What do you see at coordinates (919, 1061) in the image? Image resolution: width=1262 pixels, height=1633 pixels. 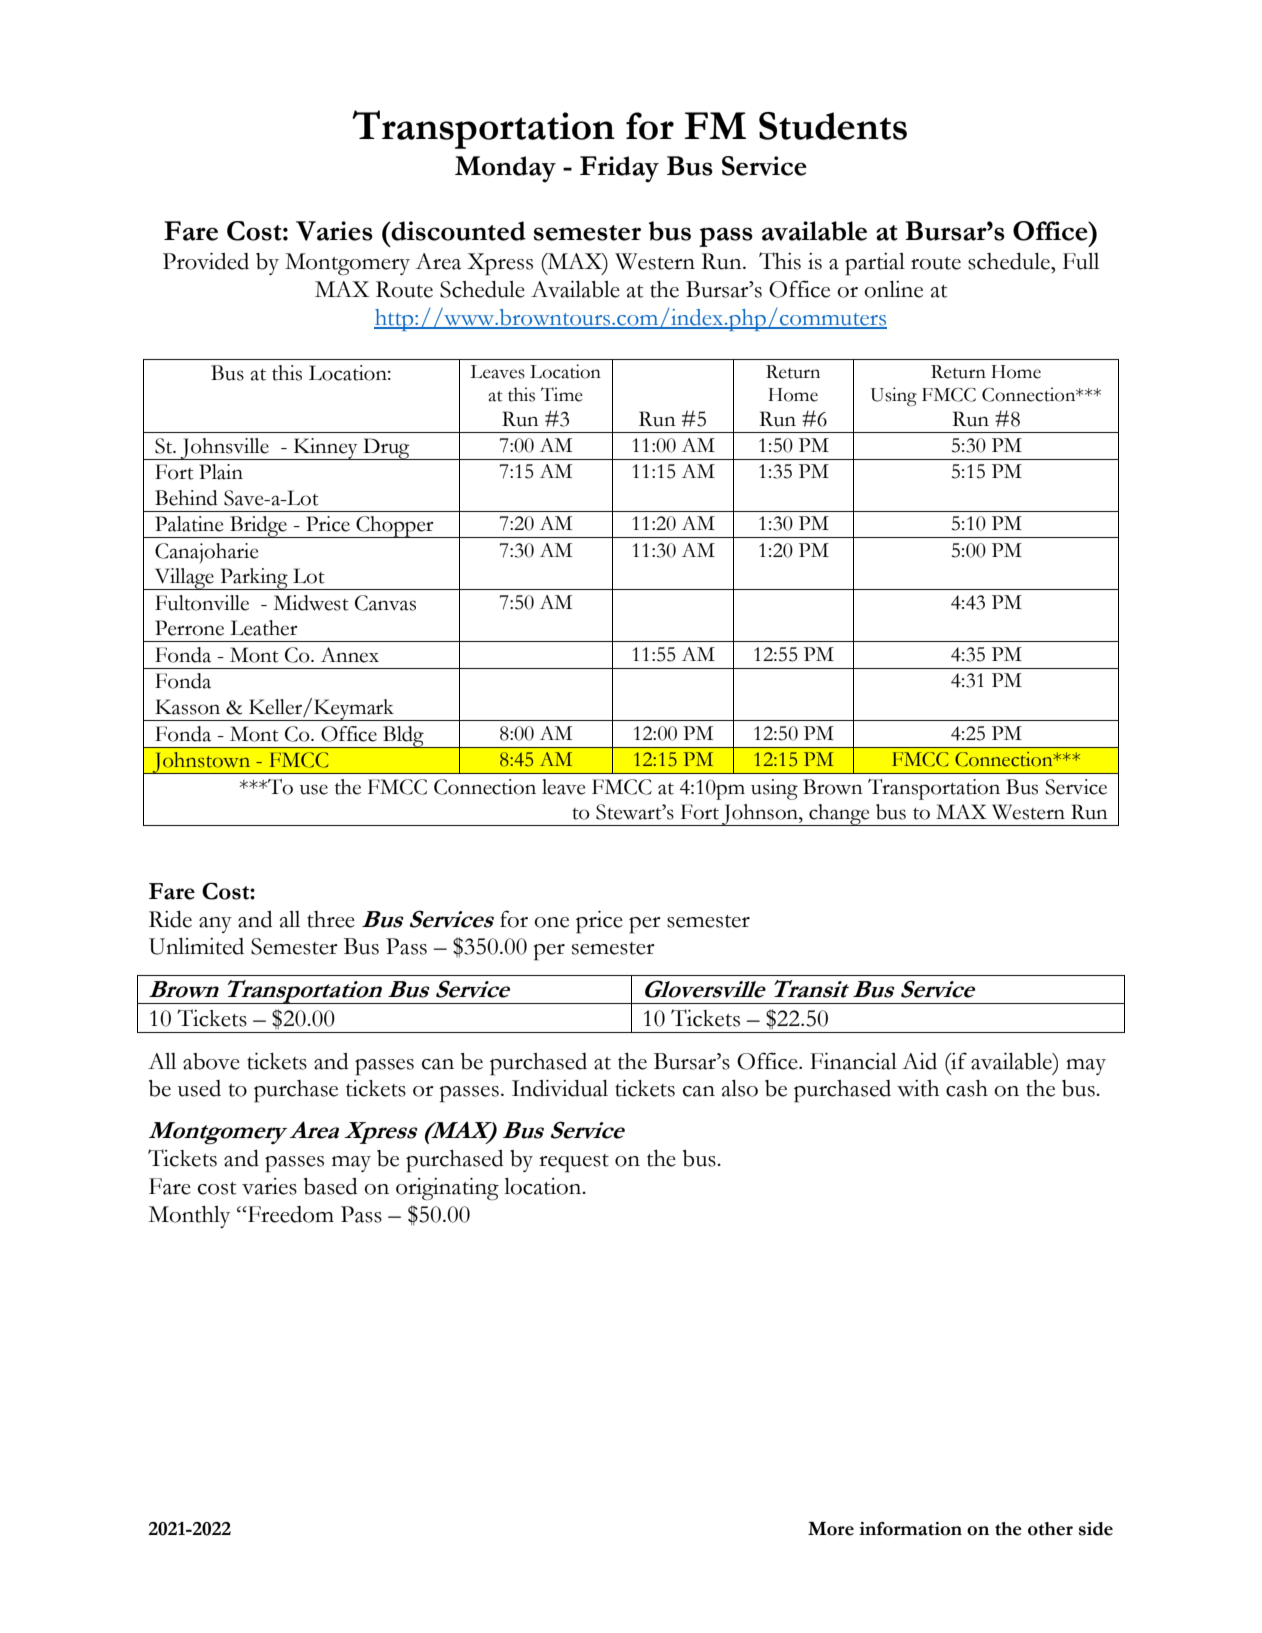 I see `Aid` at bounding box center [919, 1061].
